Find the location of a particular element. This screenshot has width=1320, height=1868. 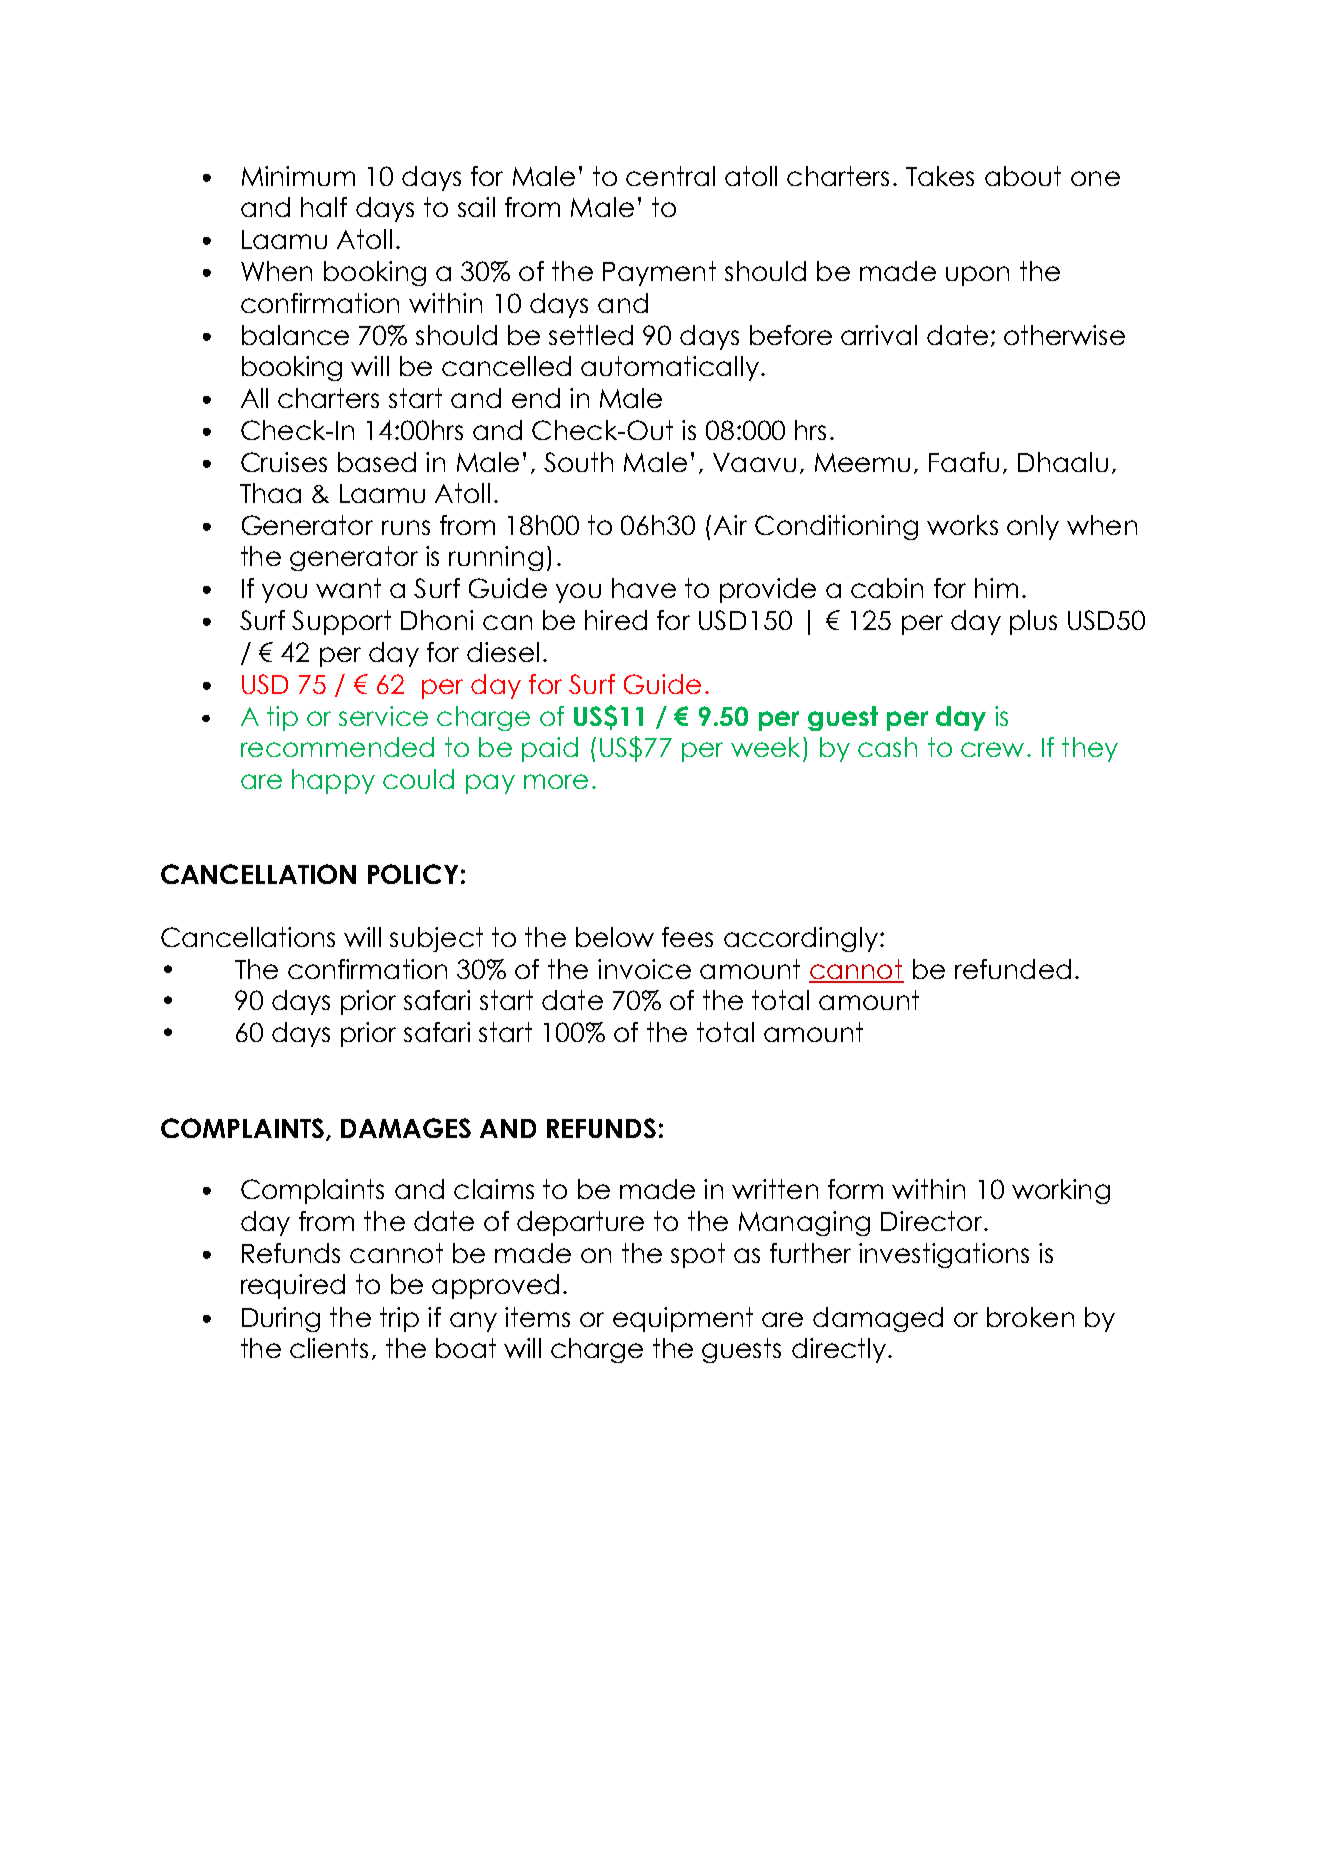

broken is located at coordinates (1030, 1317).
